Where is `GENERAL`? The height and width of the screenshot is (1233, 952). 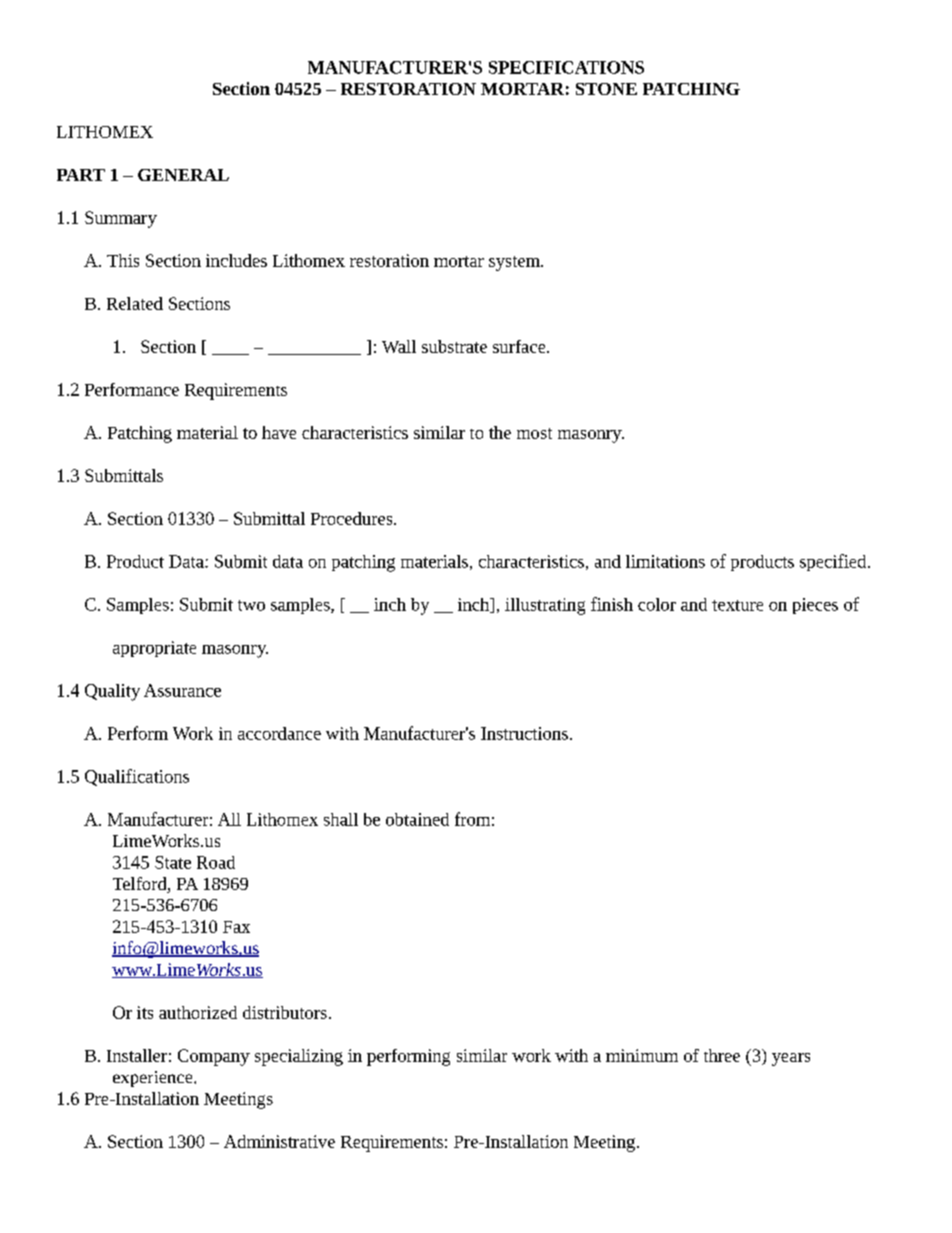
GENERAL is located at coordinates (183, 175).
